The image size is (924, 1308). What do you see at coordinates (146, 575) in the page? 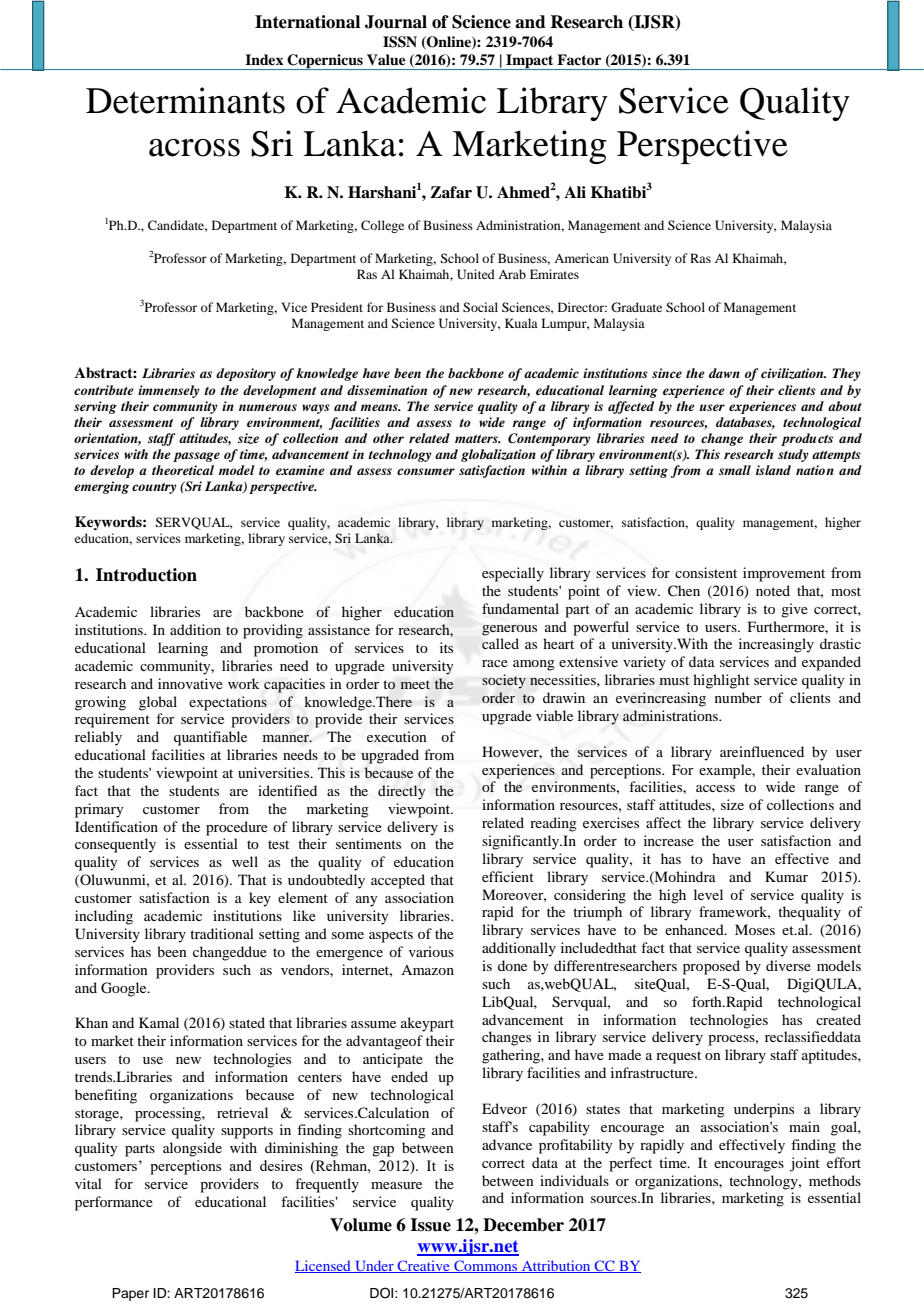
I see `Introduction` at bounding box center [146, 575].
